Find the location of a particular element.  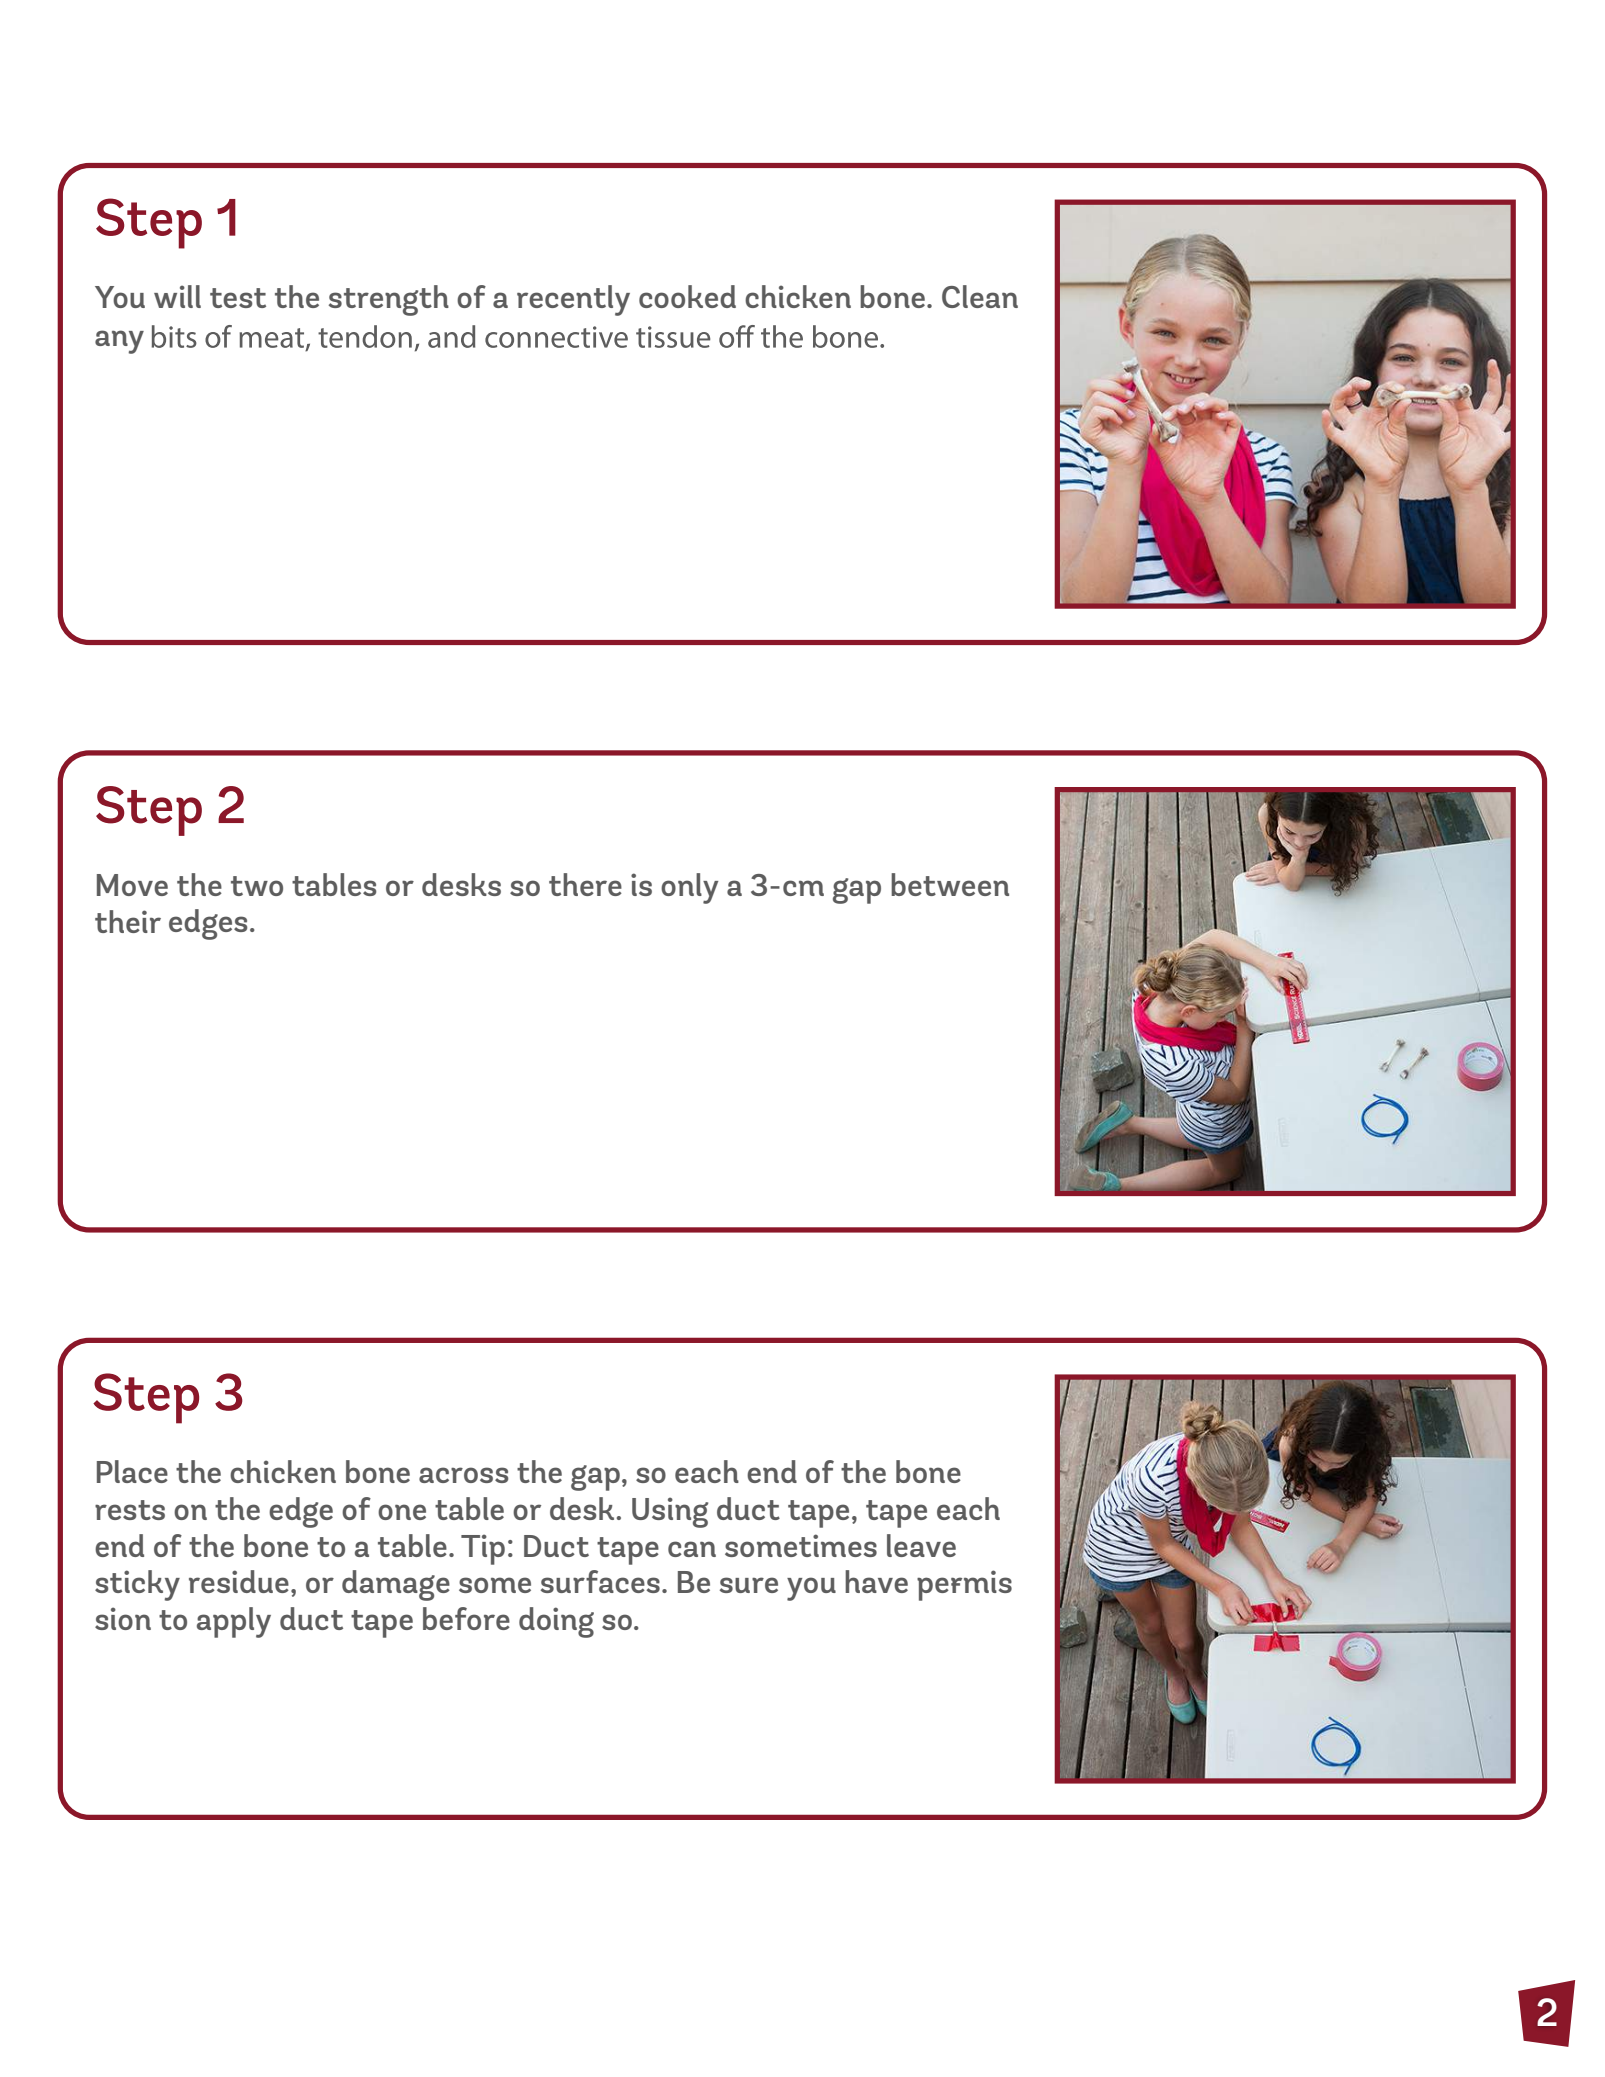

surfaces is located at coordinates (600, 1581).
